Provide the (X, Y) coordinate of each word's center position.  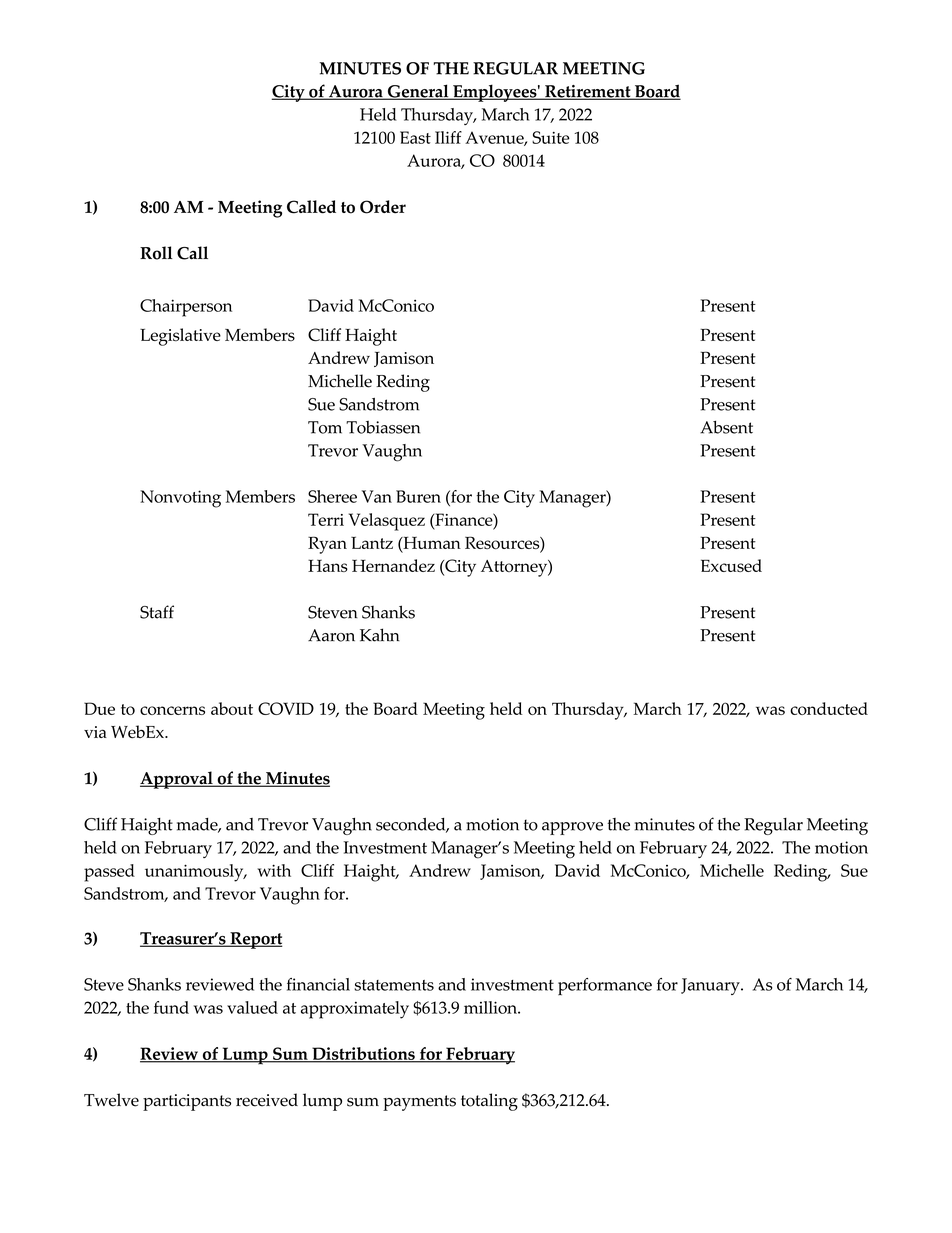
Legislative (180, 337)
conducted (829, 708)
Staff (157, 612)
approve (572, 828)
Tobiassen (383, 427)
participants (187, 1102)
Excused (731, 565)
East (415, 137)
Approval (177, 780)
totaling (489, 1102)
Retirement (588, 92)
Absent (726, 427)
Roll (156, 253)
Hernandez (393, 565)
